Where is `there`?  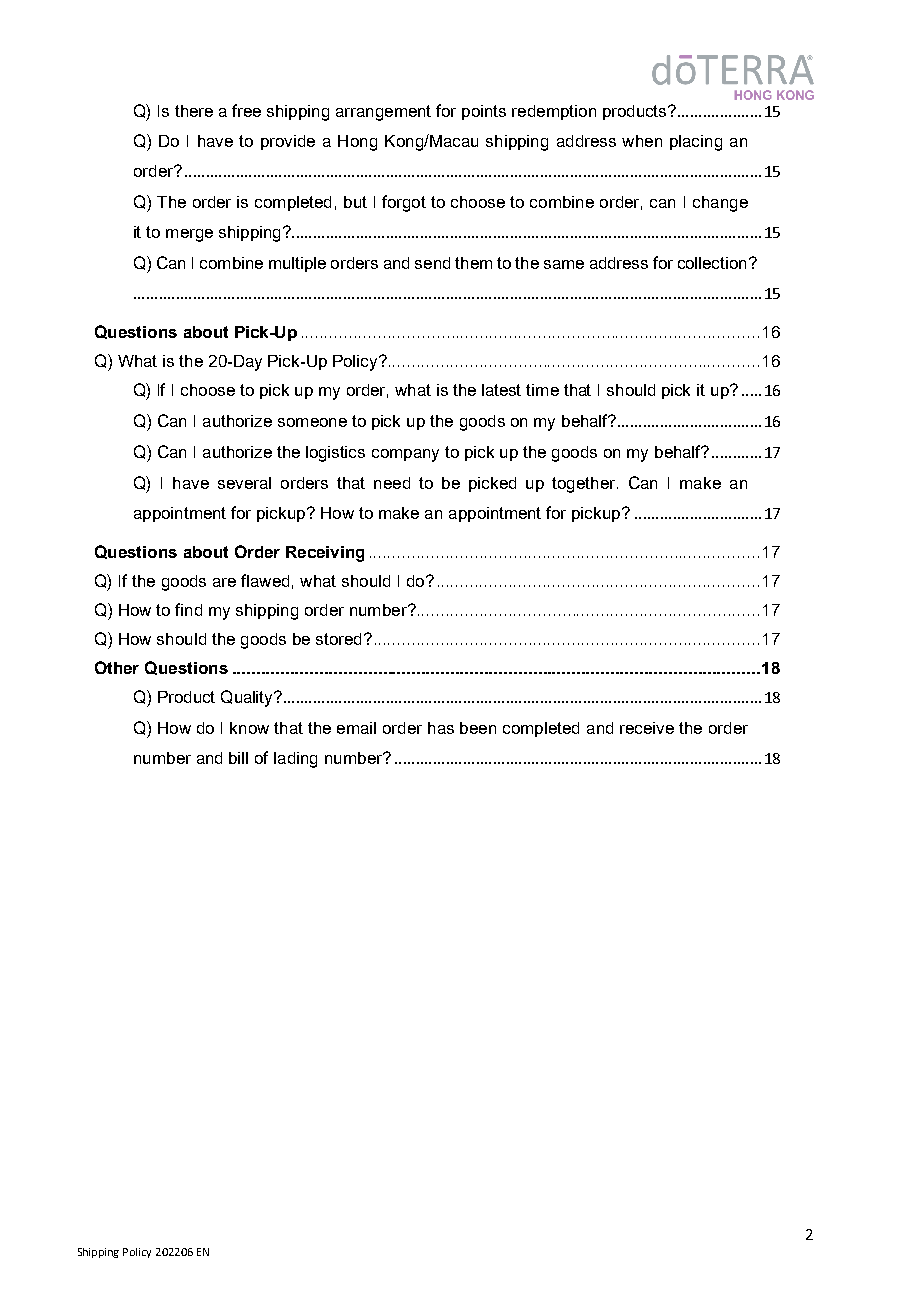
there is located at coordinates (194, 111).
